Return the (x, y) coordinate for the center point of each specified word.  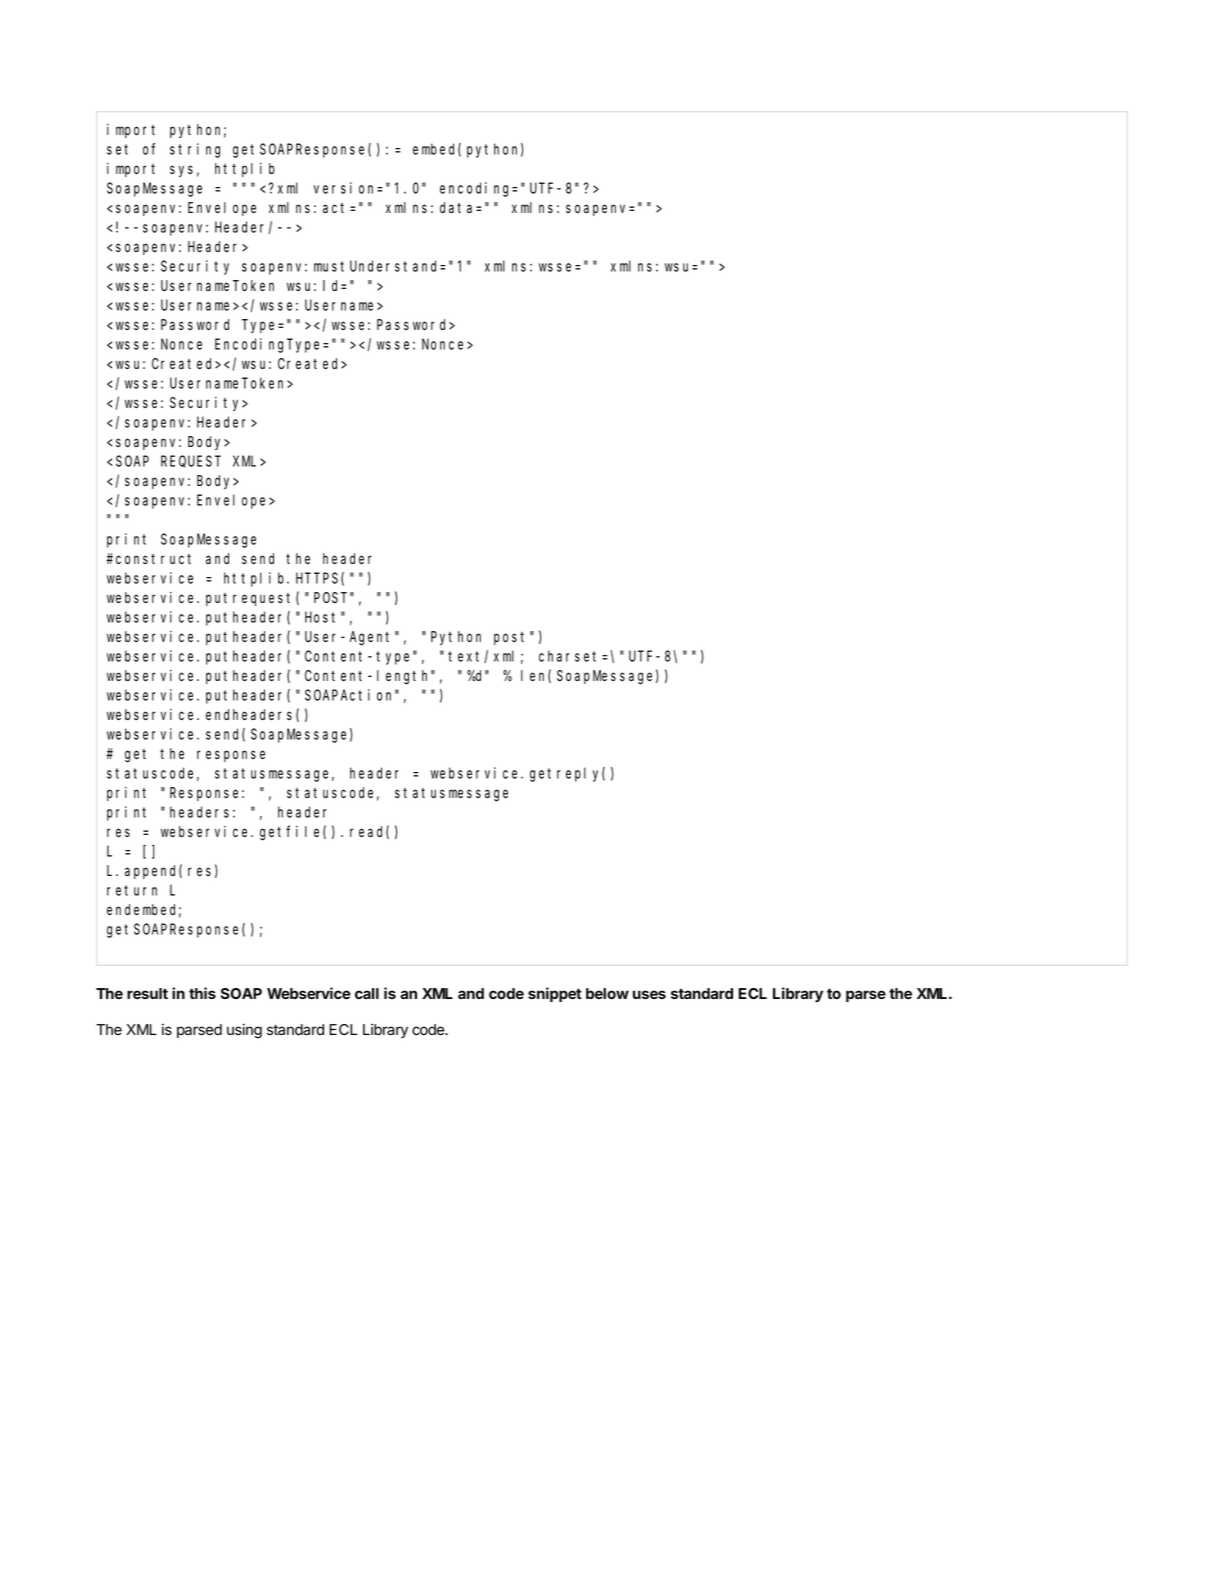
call (367, 993)
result (147, 993)
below (607, 993)
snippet (555, 994)
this (202, 993)
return (132, 890)
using (244, 1031)
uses (649, 994)
